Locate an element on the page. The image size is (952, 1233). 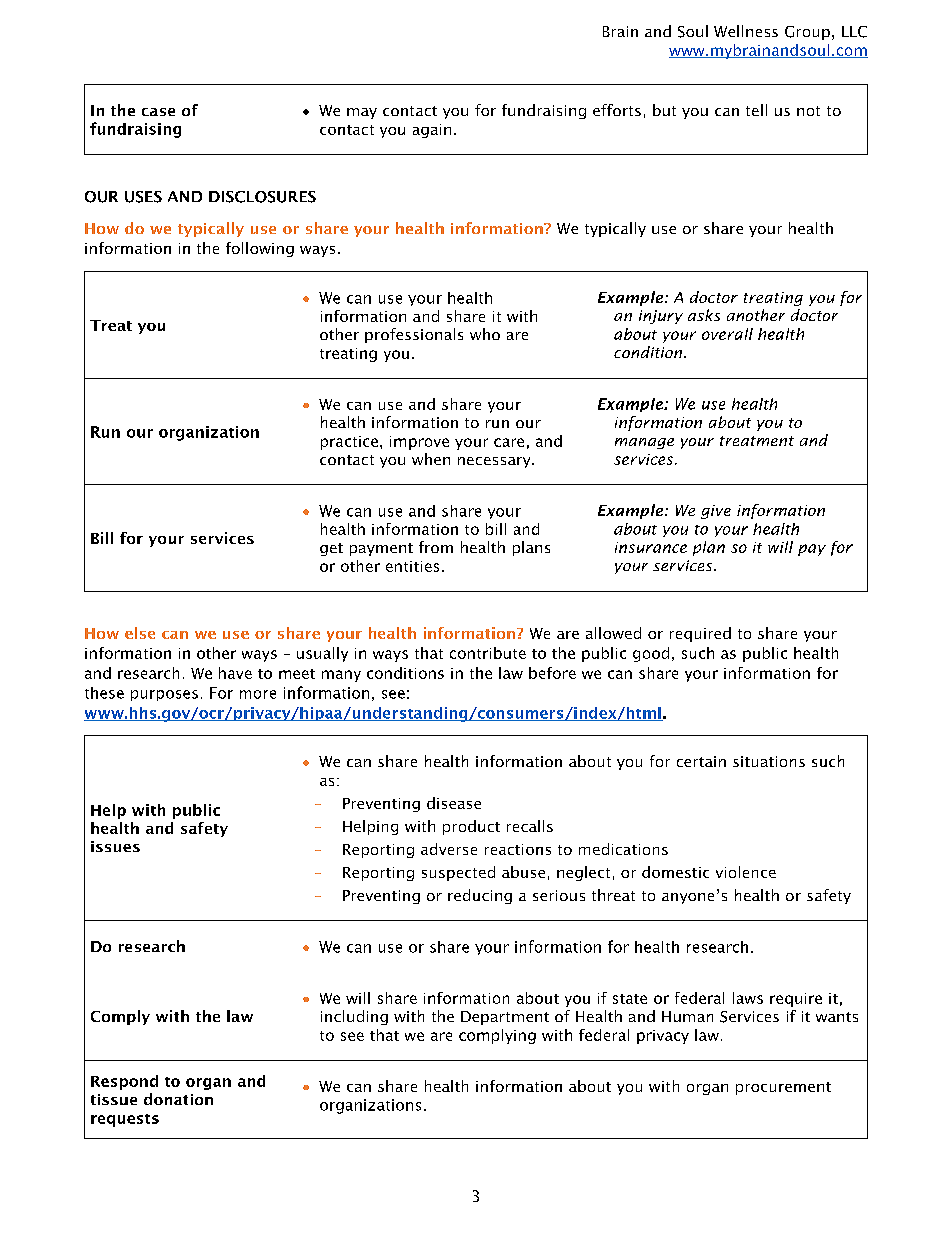
donation is located at coordinates (178, 1099).
